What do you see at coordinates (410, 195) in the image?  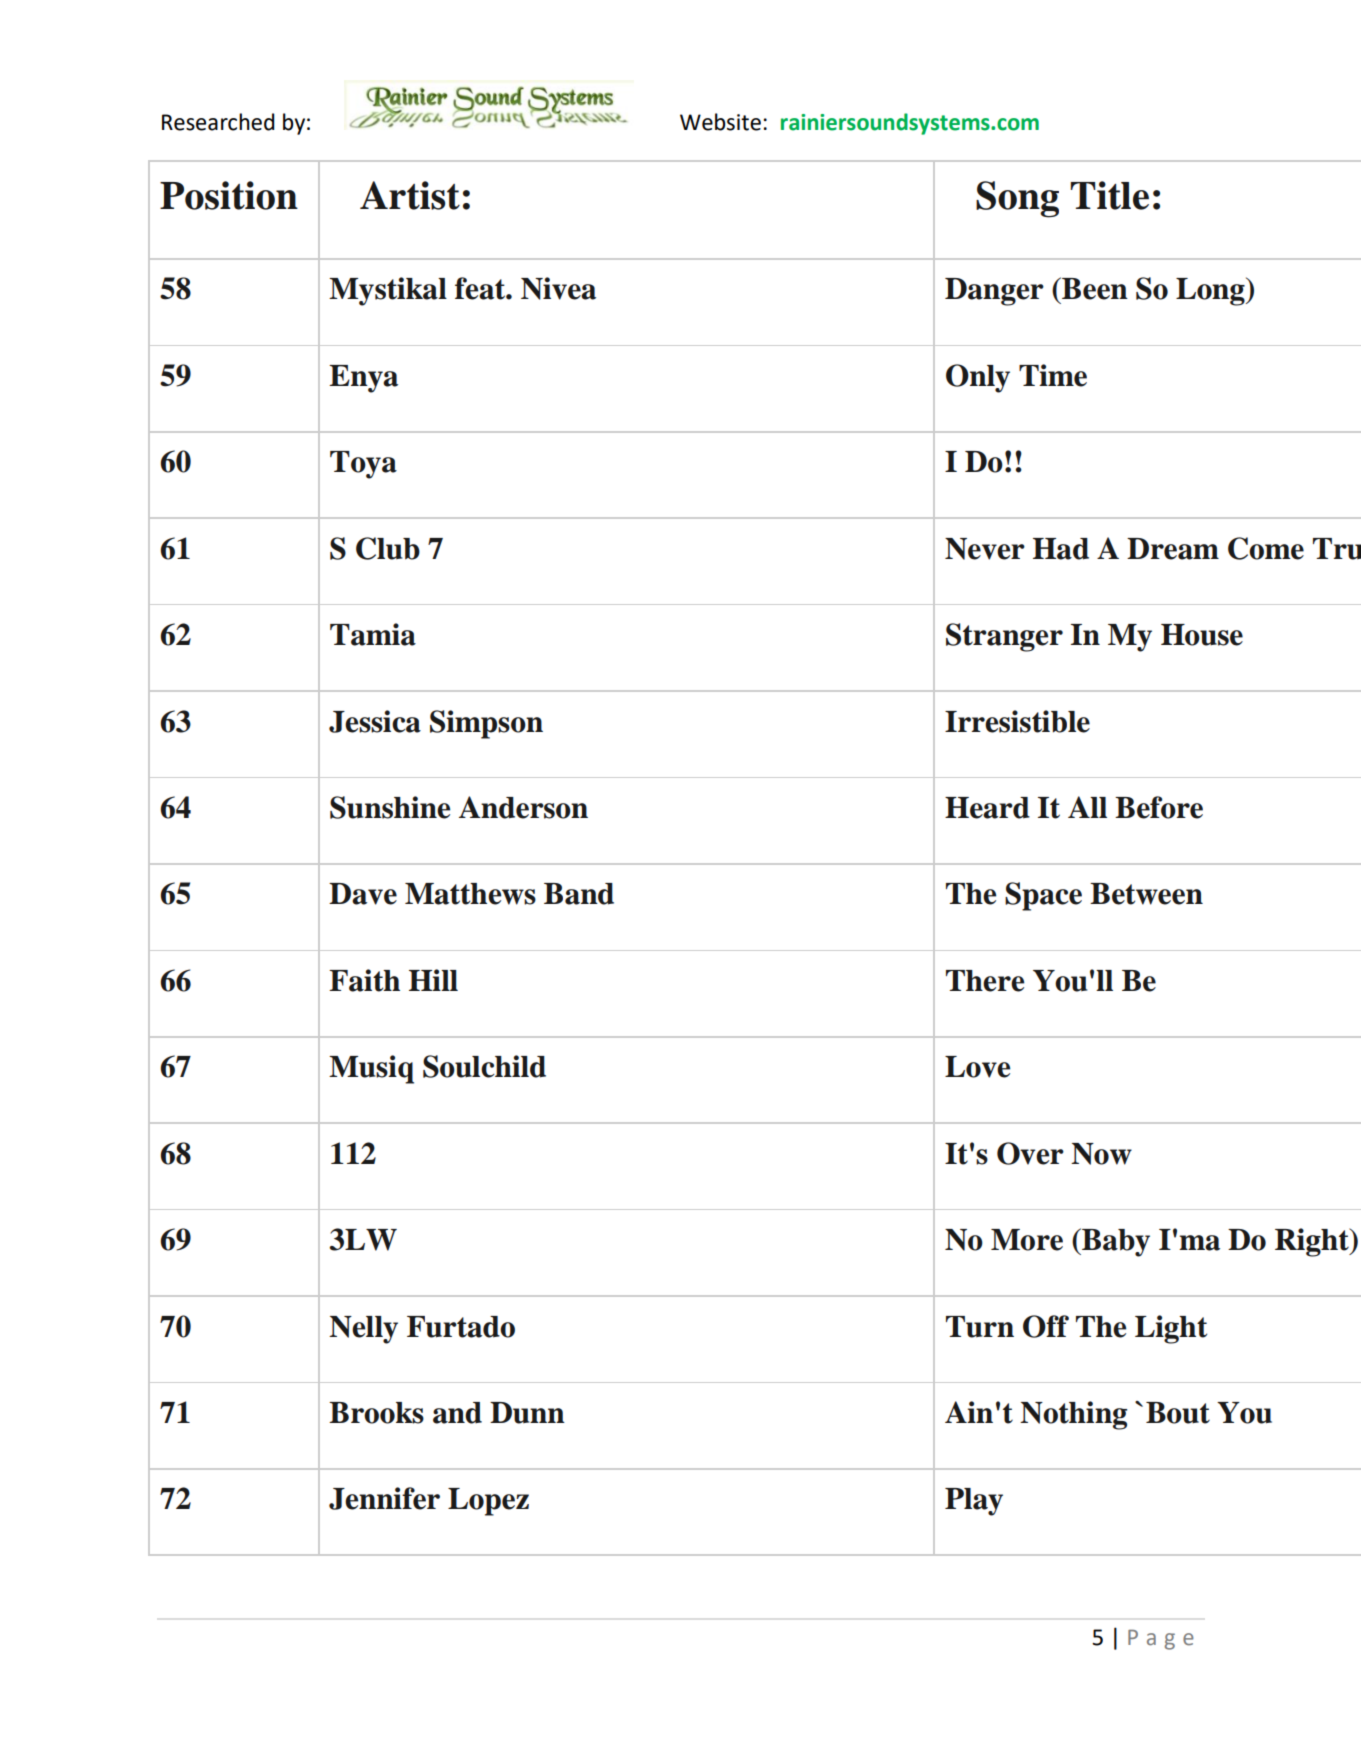 I see `Artist` at bounding box center [410, 195].
